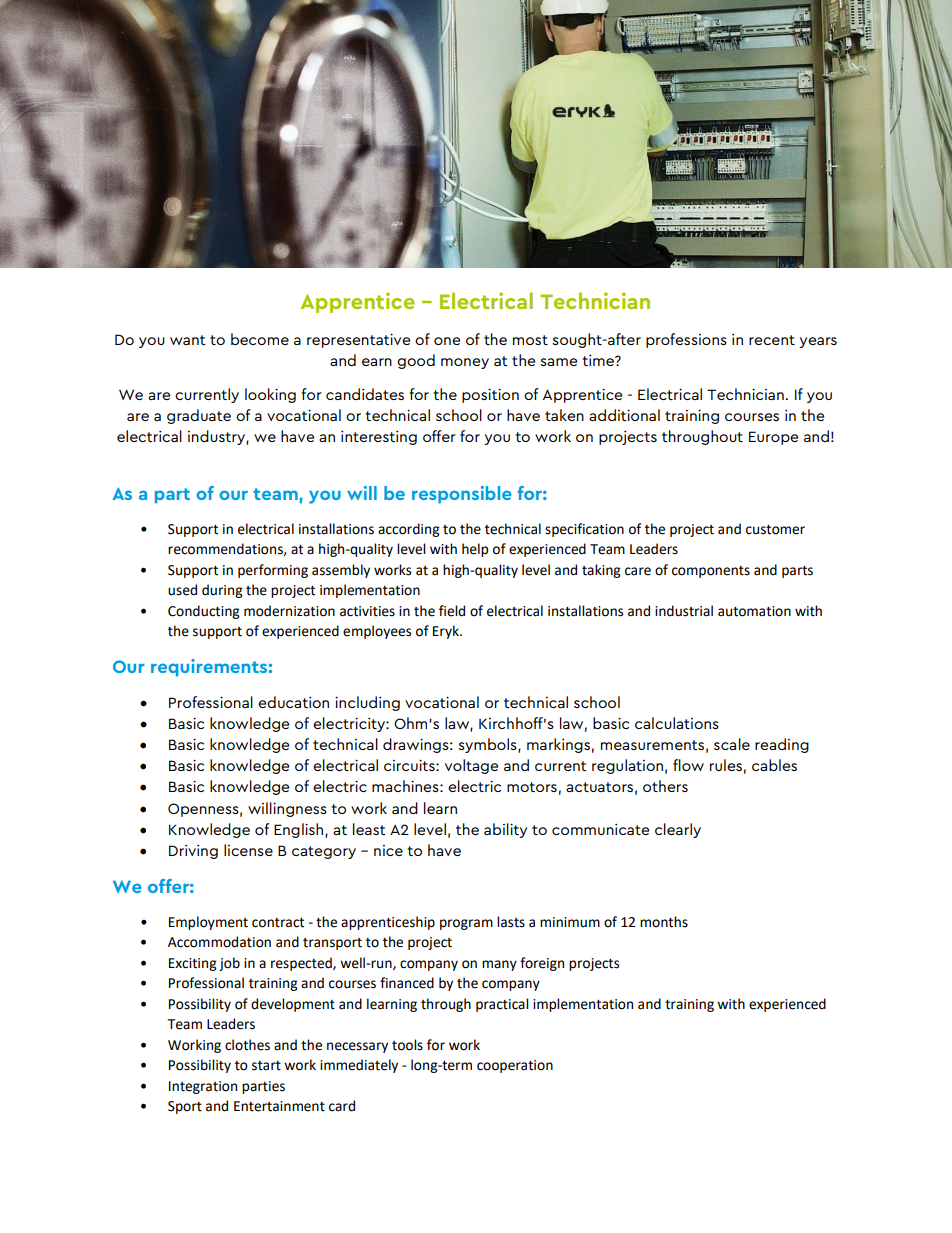 This page has width=952, height=1233. Describe the element at coordinates (266, 1066) in the page. I see `start` at that location.
